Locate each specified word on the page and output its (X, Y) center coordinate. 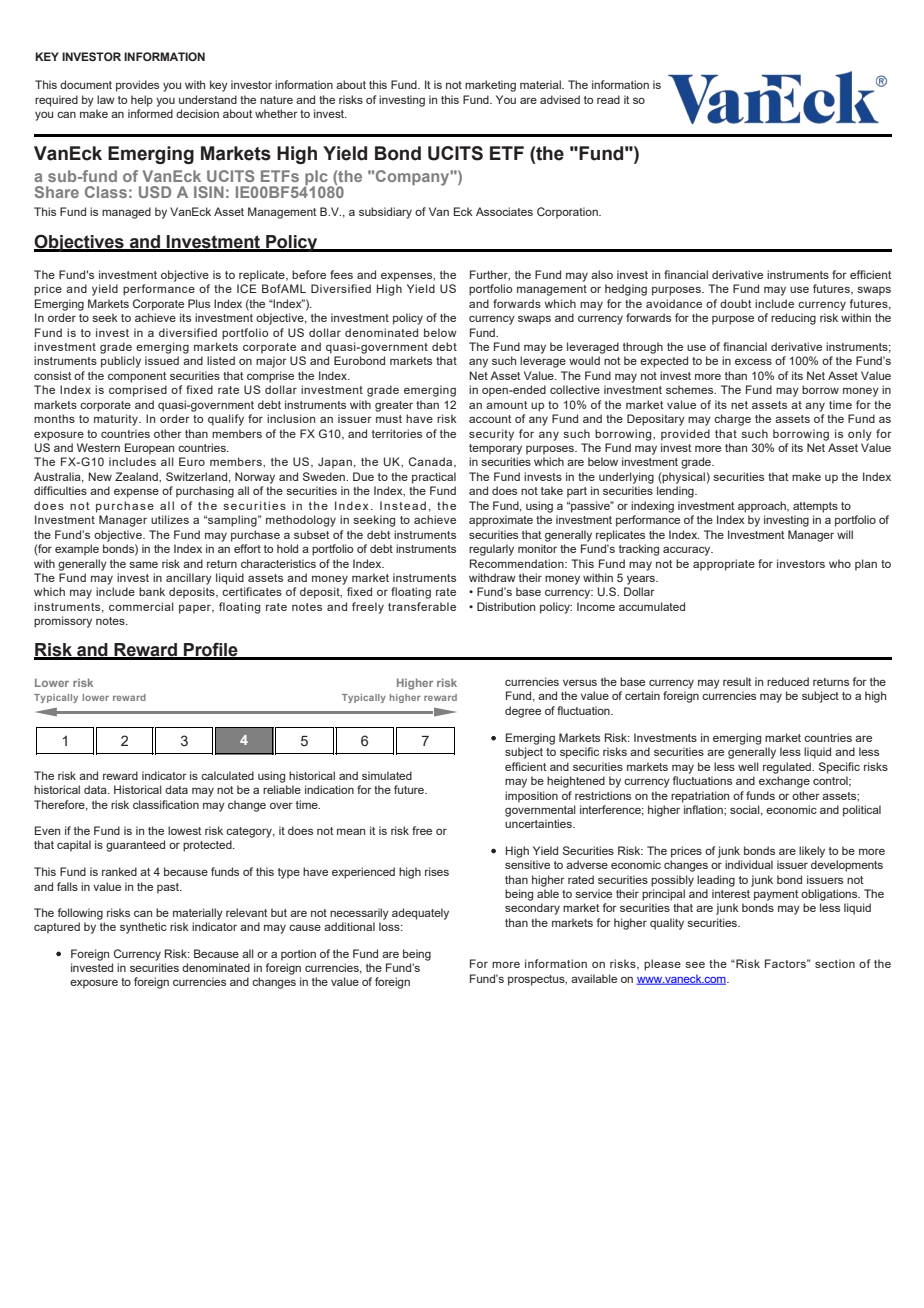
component (137, 377)
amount (506, 405)
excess (753, 361)
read (608, 99)
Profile (211, 650)
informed (150, 113)
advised (560, 99)
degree (523, 712)
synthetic (143, 928)
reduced (788, 681)
